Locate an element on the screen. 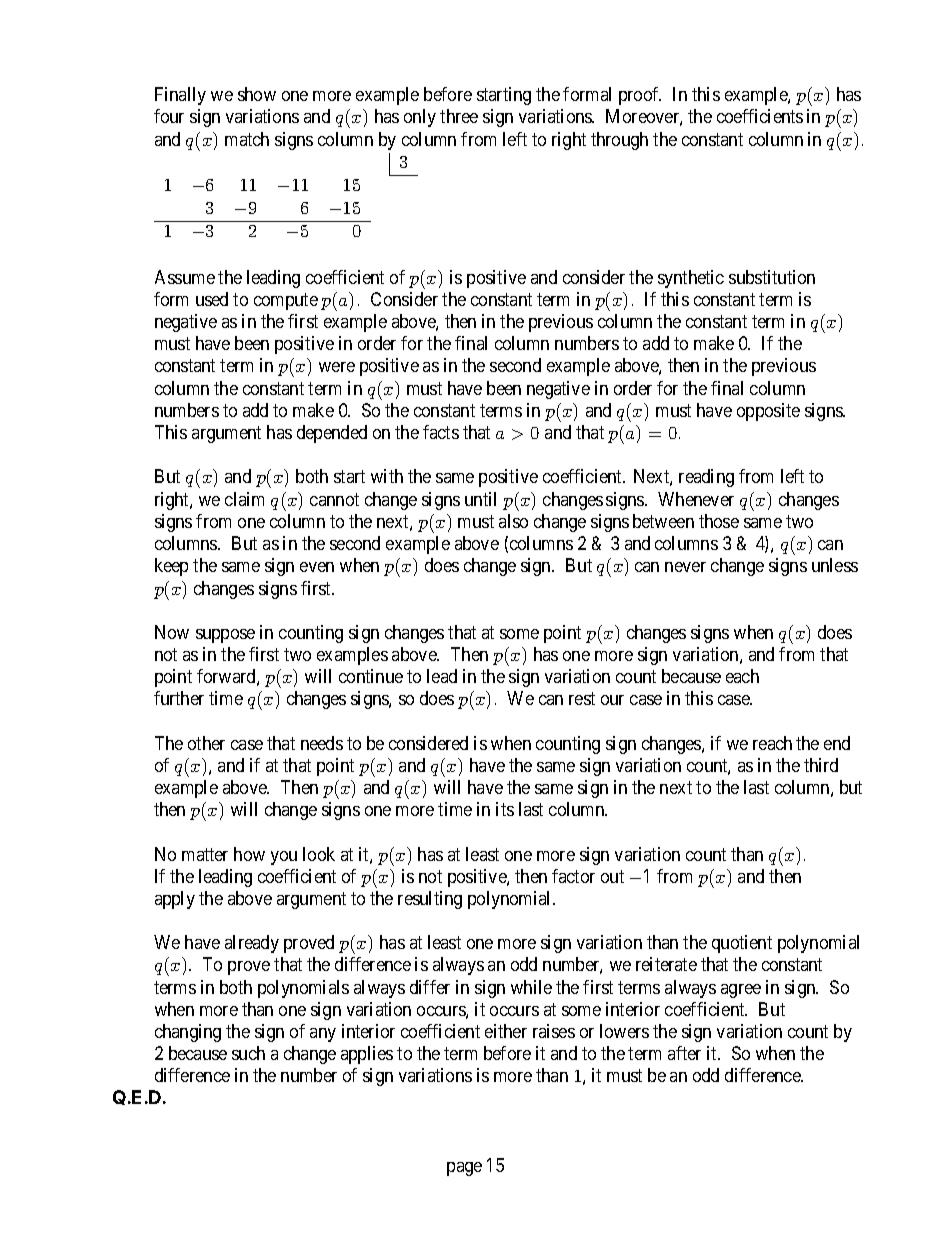 The height and width of the screenshot is (1233, 952). after is located at coordinates (684, 1053).
